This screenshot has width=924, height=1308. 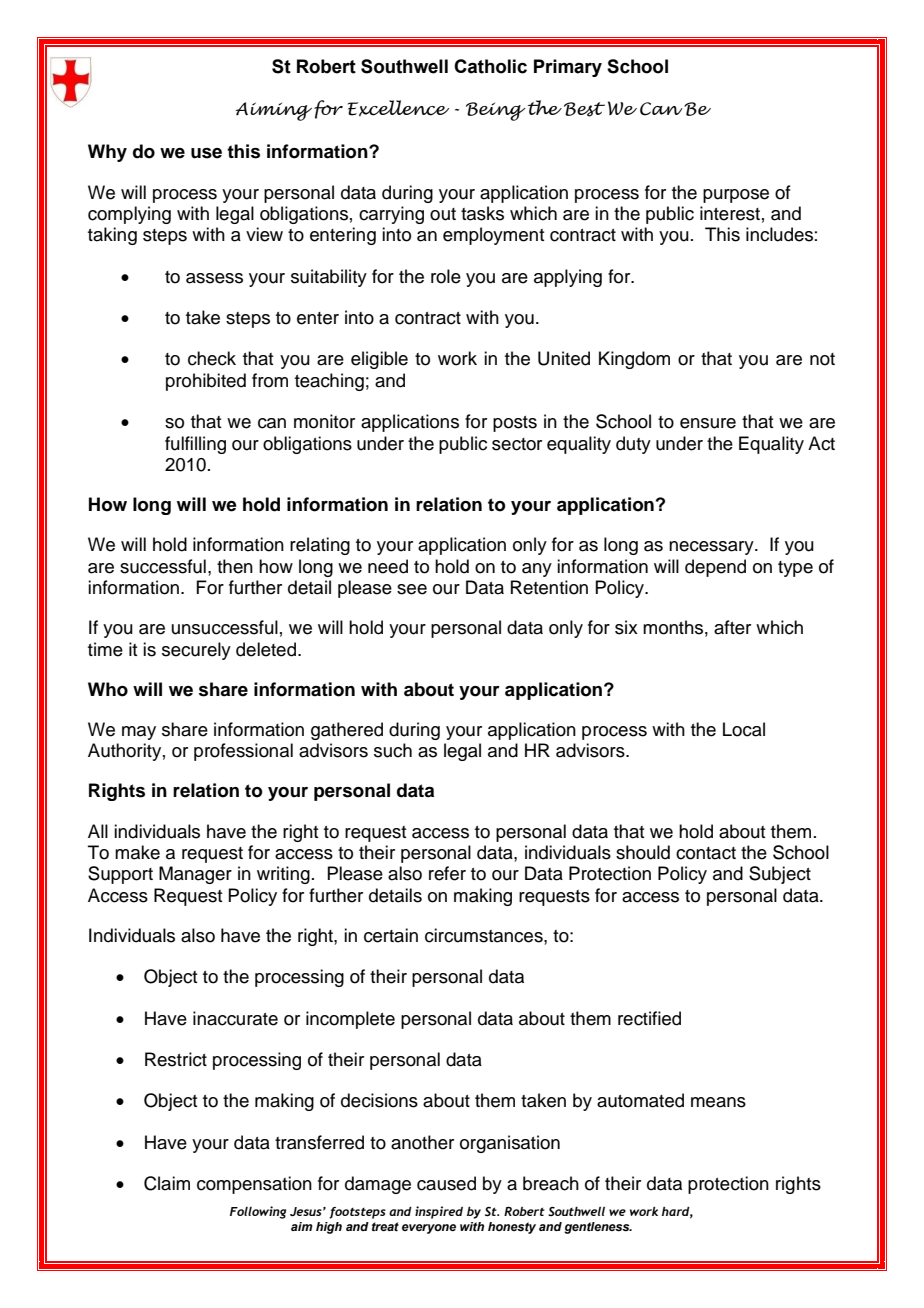 I want to click on rectified, so click(x=649, y=1018).
